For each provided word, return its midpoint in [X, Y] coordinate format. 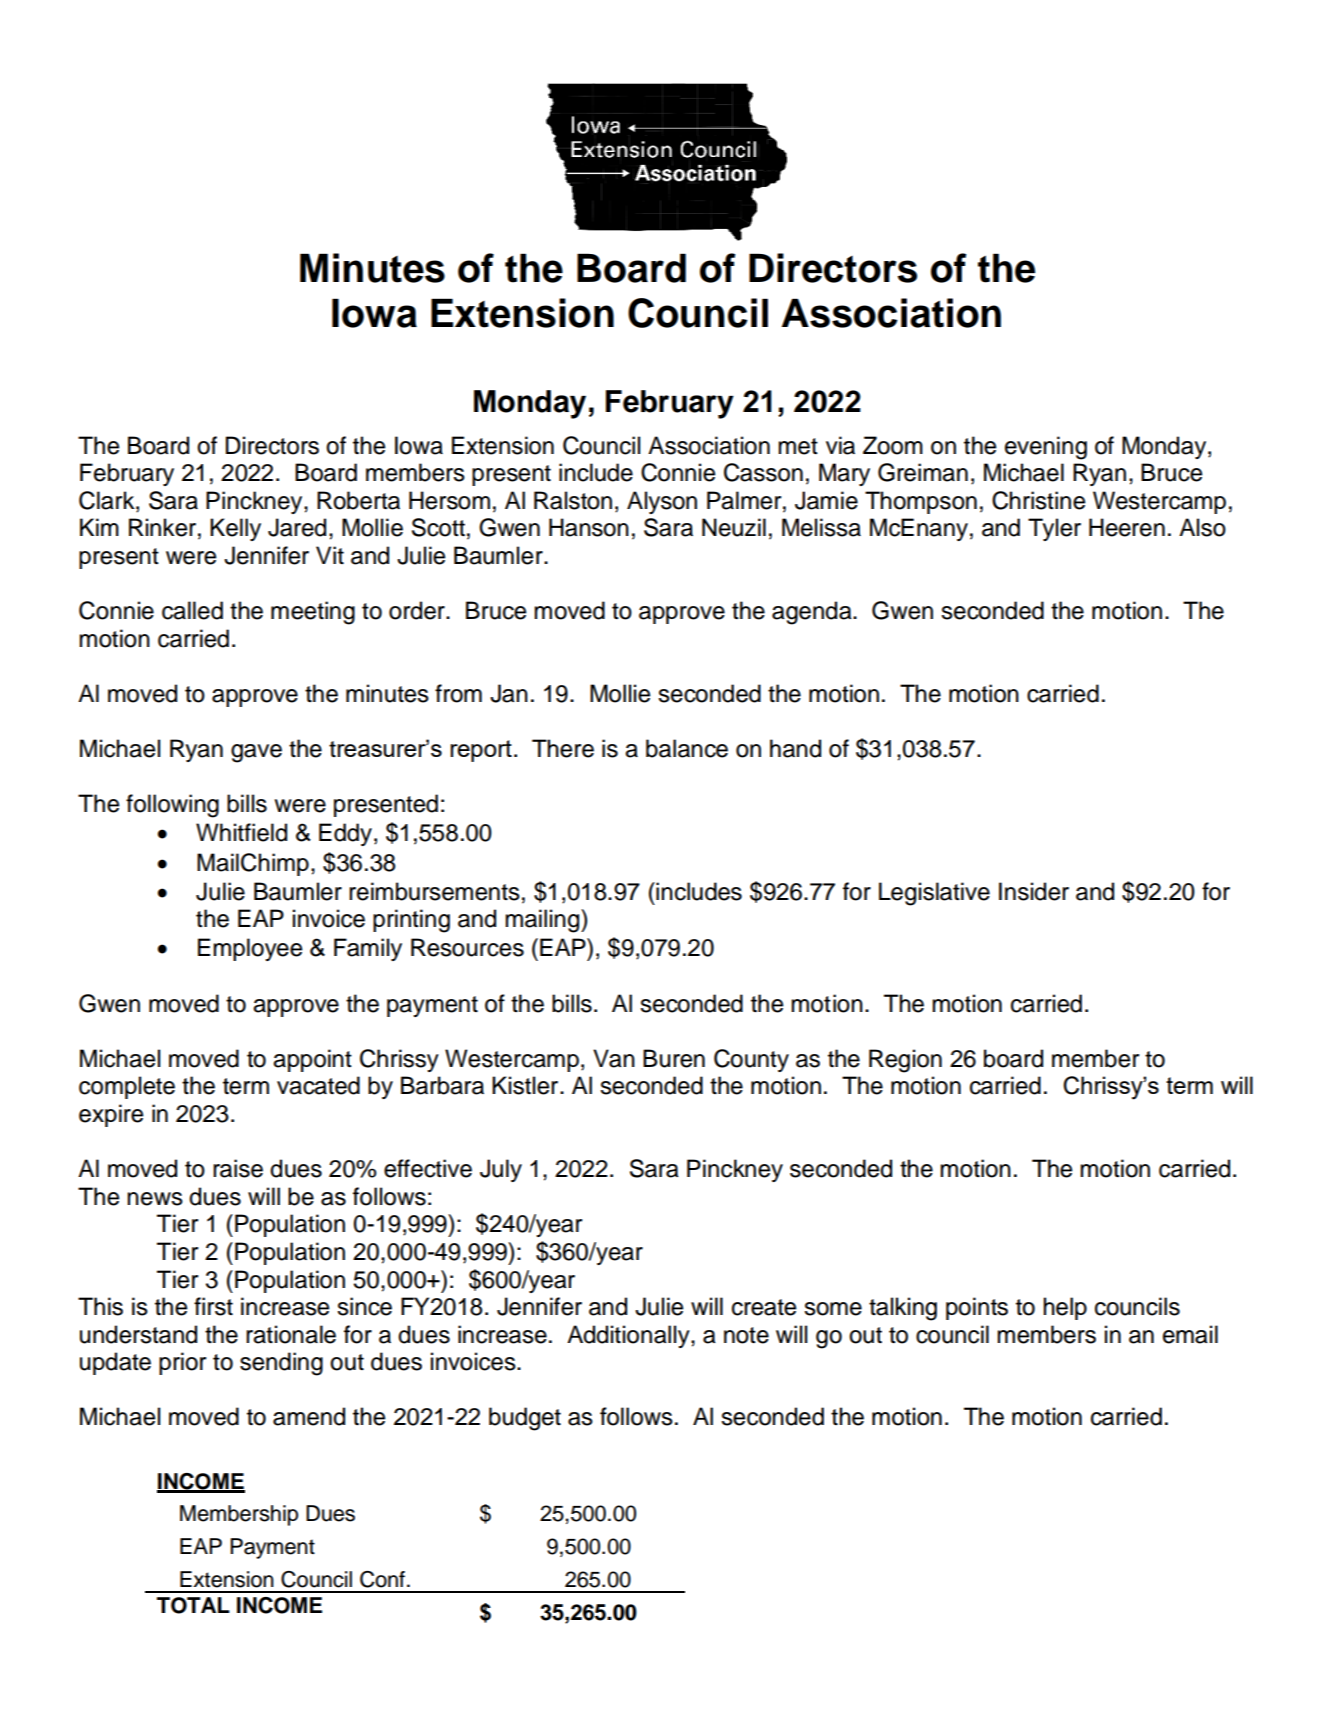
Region [905, 1061]
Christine [1038, 500]
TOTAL [193, 1605]
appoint [312, 1060]
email [1190, 1334]
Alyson [662, 502]
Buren [674, 1058]
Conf [382, 1579]
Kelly [235, 529]
